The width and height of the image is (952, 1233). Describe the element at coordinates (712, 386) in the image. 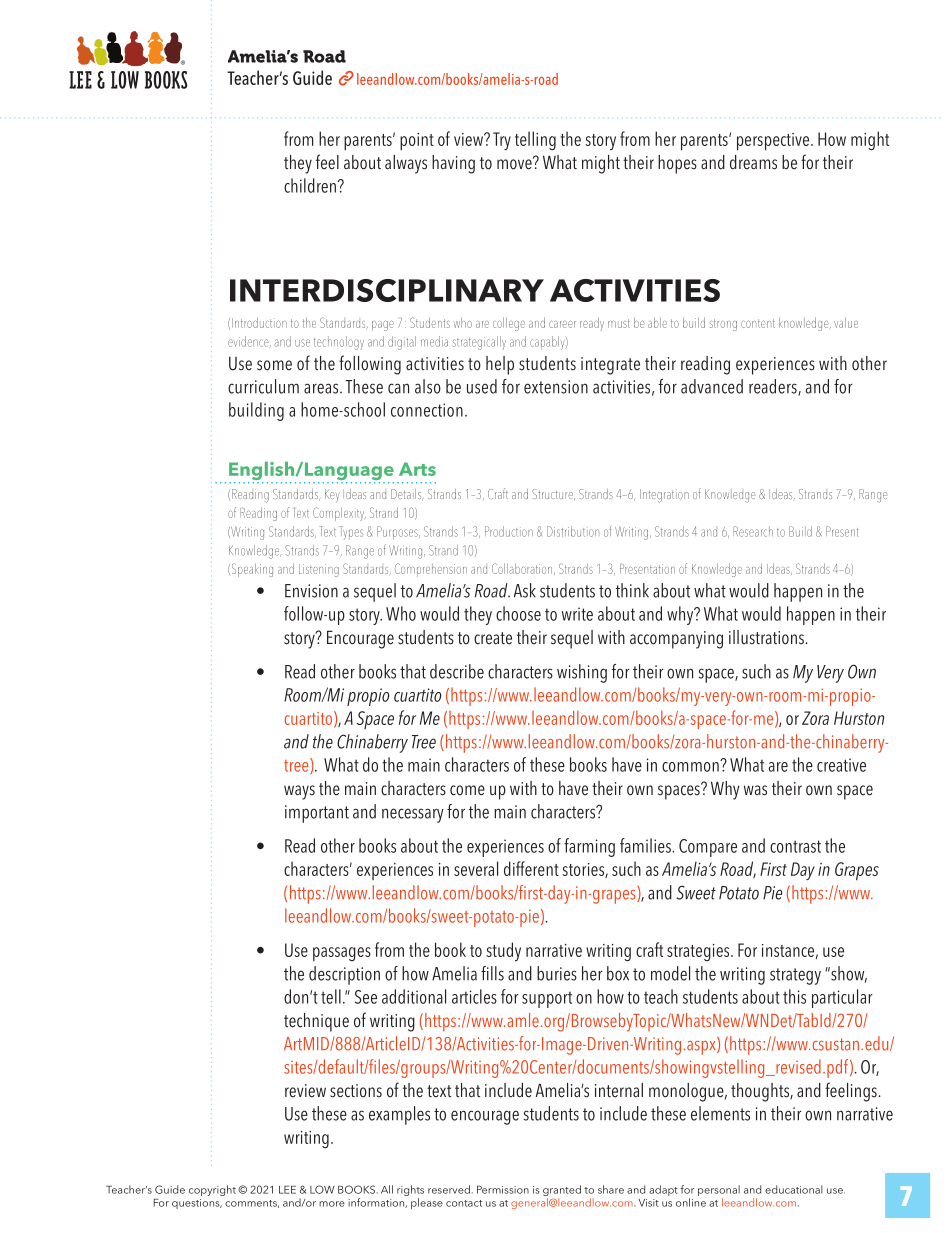

I see `advanced` at that location.
